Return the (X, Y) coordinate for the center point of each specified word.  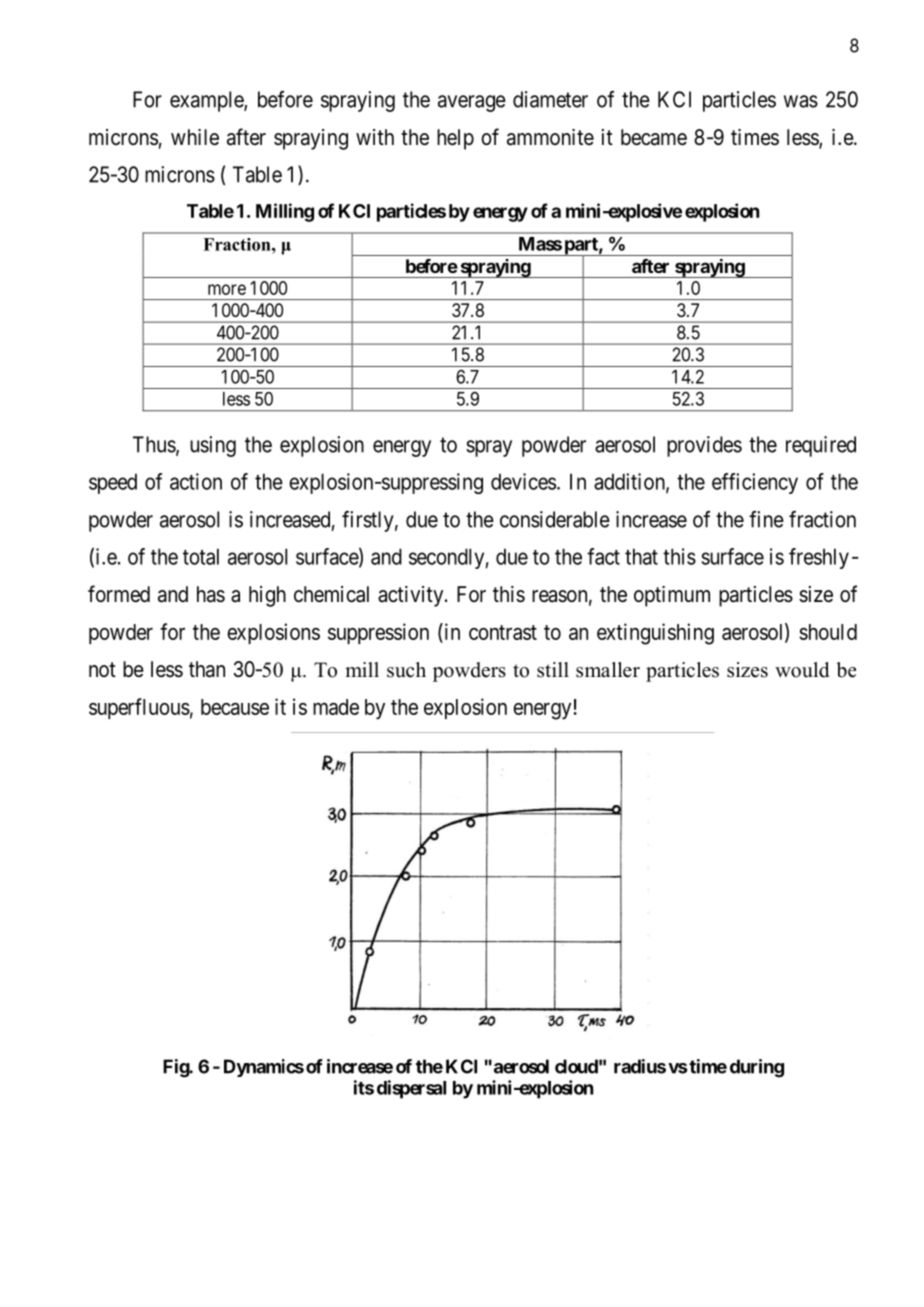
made (336, 707)
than (207, 669)
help (455, 139)
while (195, 137)
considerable (555, 519)
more (227, 289)
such (406, 670)
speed (113, 483)
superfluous (139, 708)
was (801, 101)
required (821, 446)
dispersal (411, 1089)
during (757, 1068)
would (802, 670)
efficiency (755, 483)
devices (523, 481)
